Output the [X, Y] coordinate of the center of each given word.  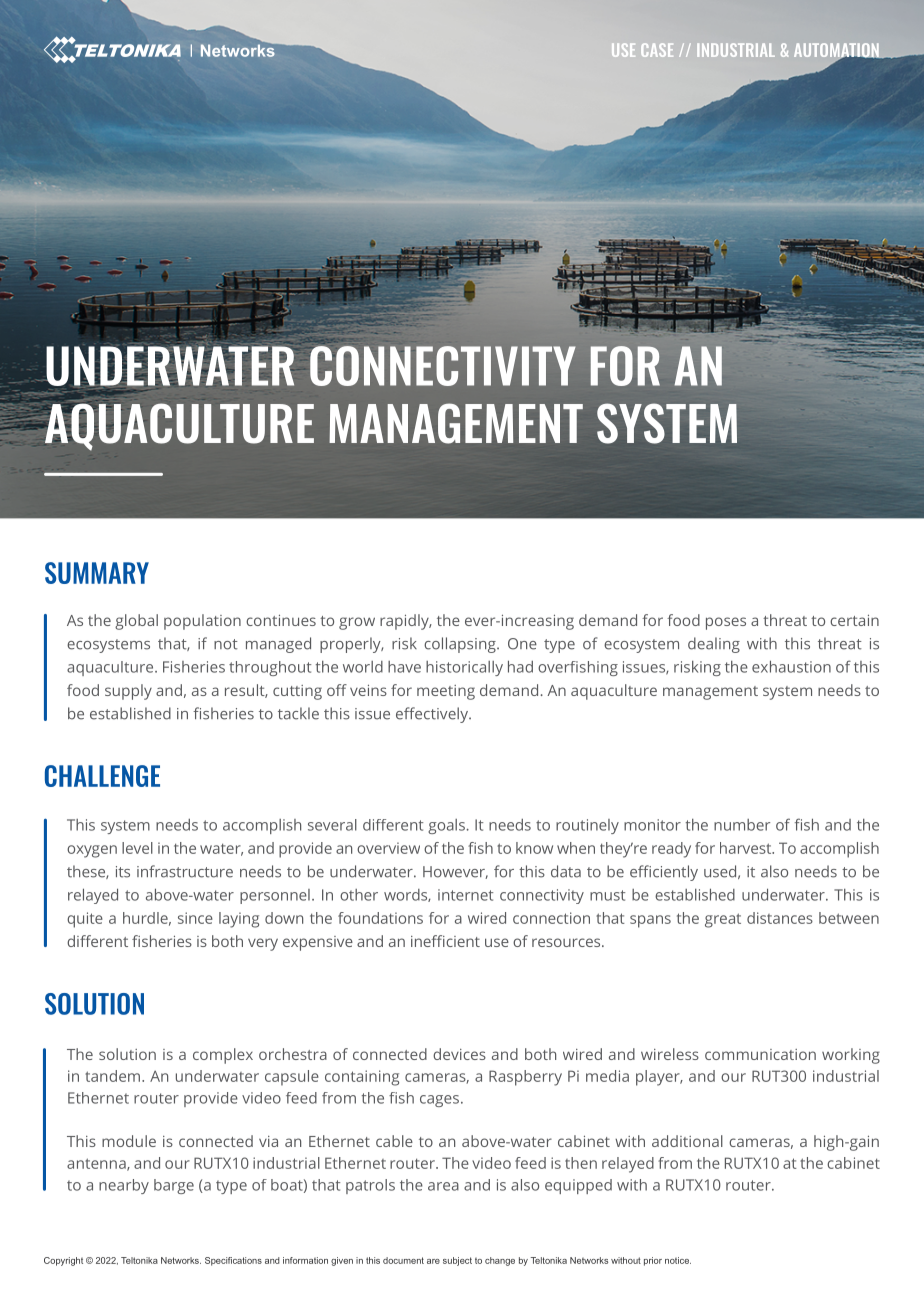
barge [174, 1186]
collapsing [461, 645]
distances [780, 918]
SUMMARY [97, 573]
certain [854, 620]
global [136, 622]
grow [357, 623]
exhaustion [791, 666]
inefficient [445, 941]
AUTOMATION [837, 51]
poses [726, 623]
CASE [657, 50]
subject [457, 1261]
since [195, 918]
